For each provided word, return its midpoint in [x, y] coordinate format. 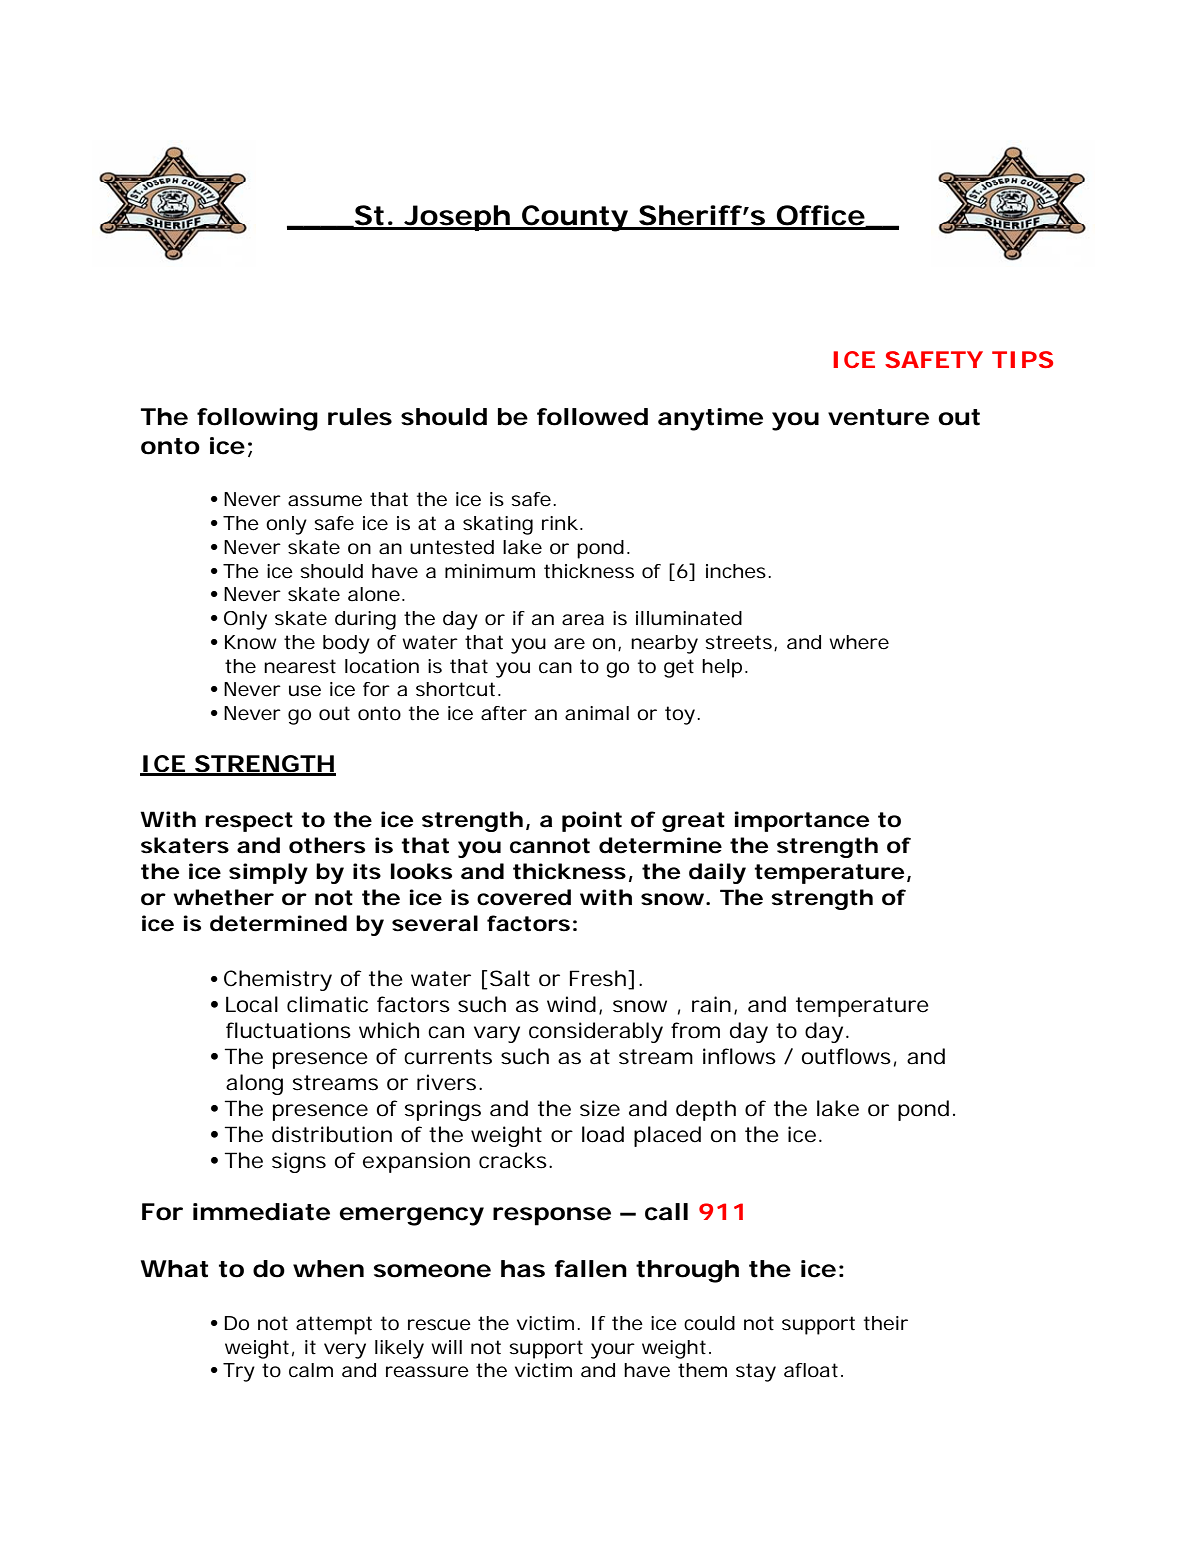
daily [717, 873]
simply [268, 873]
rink [560, 523]
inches [736, 571]
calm [311, 1370]
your [613, 1351]
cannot [550, 846]
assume [325, 501]
